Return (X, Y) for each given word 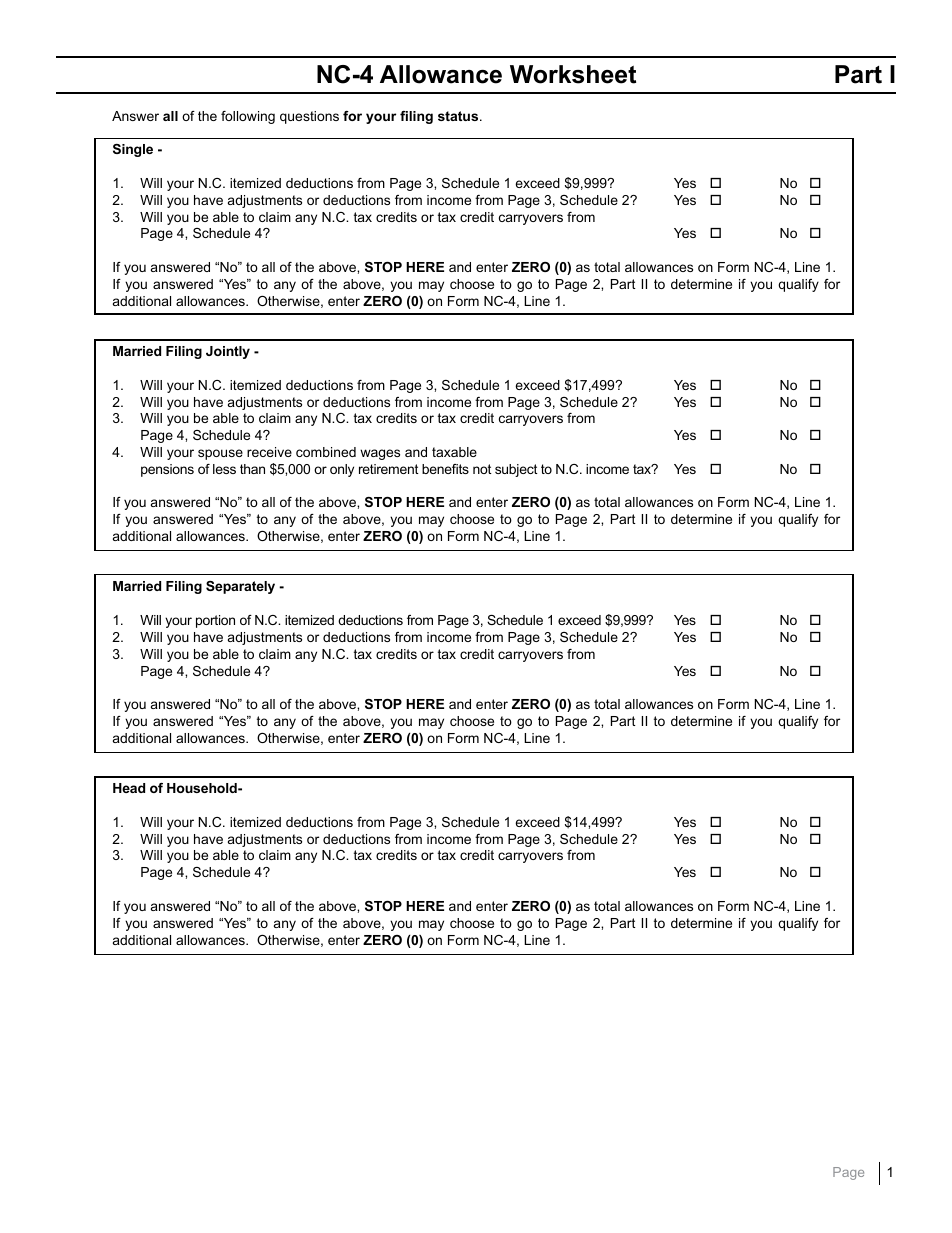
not (482, 469)
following (248, 117)
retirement (389, 469)
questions (309, 117)
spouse (220, 454)
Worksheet (573, 74)
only (342, 470)
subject (516, 470)
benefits (445, 469)
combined (326, 452)
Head (129, 788)
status (459, 116)
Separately (240, 587)
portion (215, 621)
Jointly (228, 352)
